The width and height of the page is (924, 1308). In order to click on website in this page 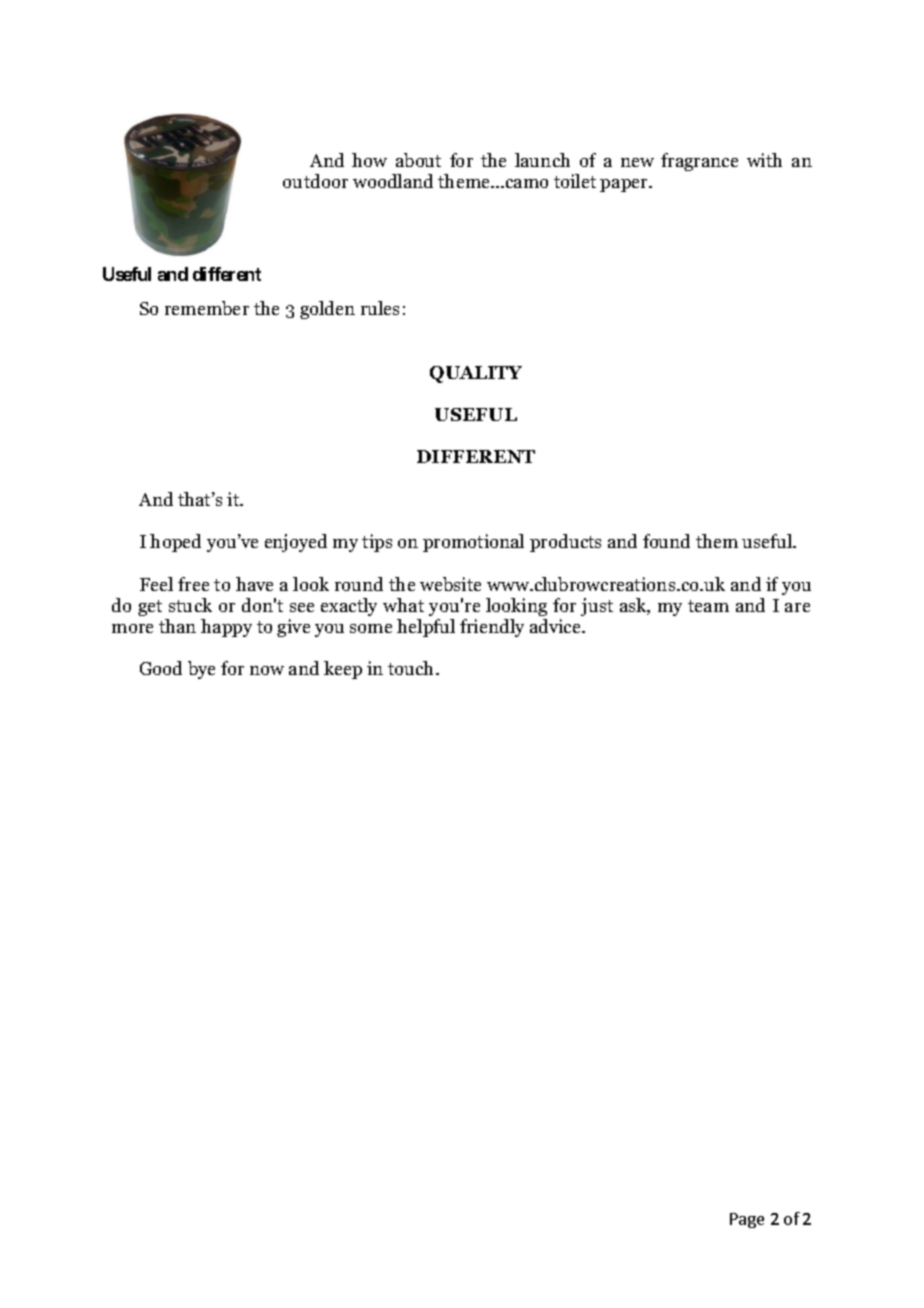, I will do `click(450, 584)`.
